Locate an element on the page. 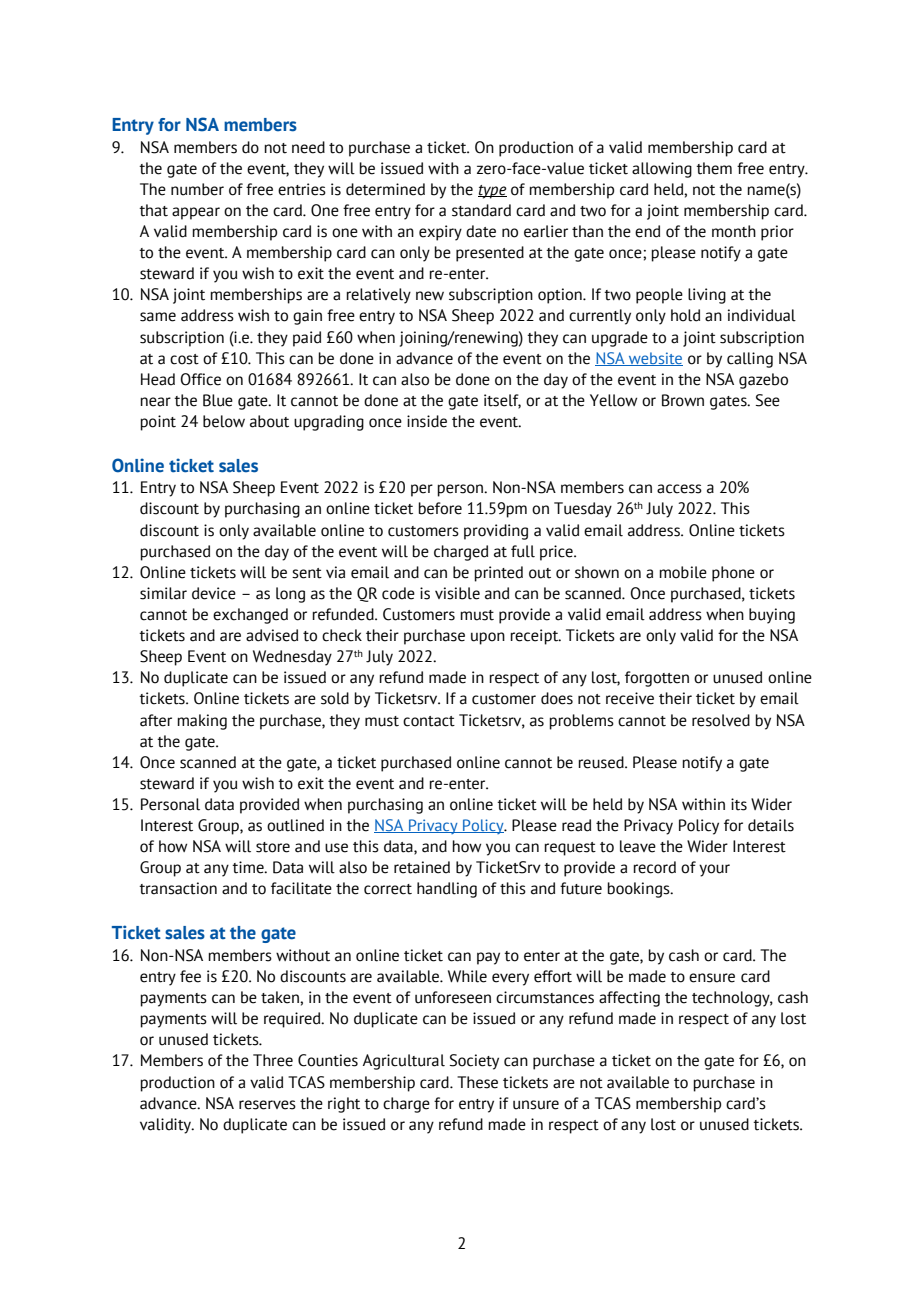 This page has height=1308, width=924. making is located at coordinates (202, 722).
